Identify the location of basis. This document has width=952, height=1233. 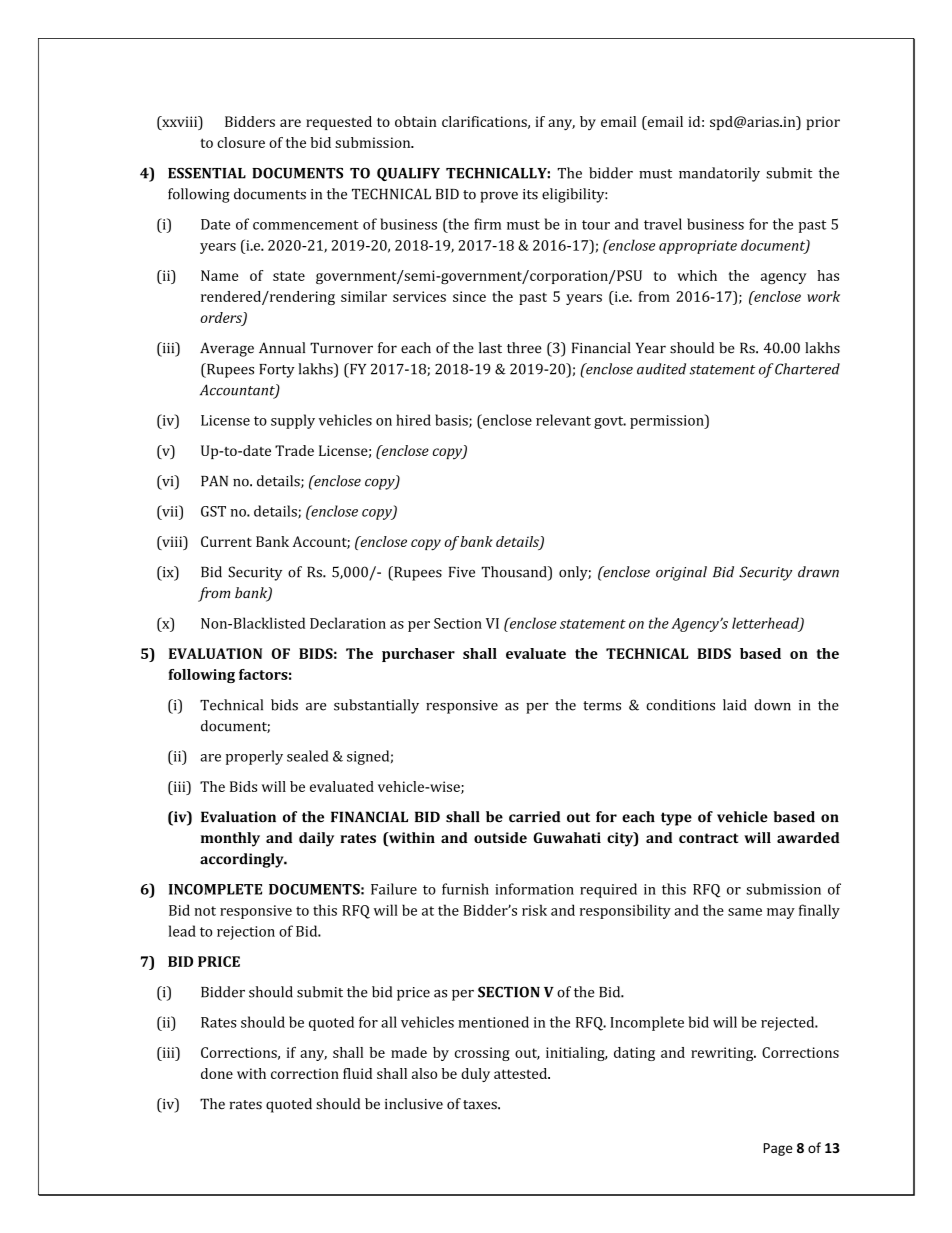
(452, 421).
